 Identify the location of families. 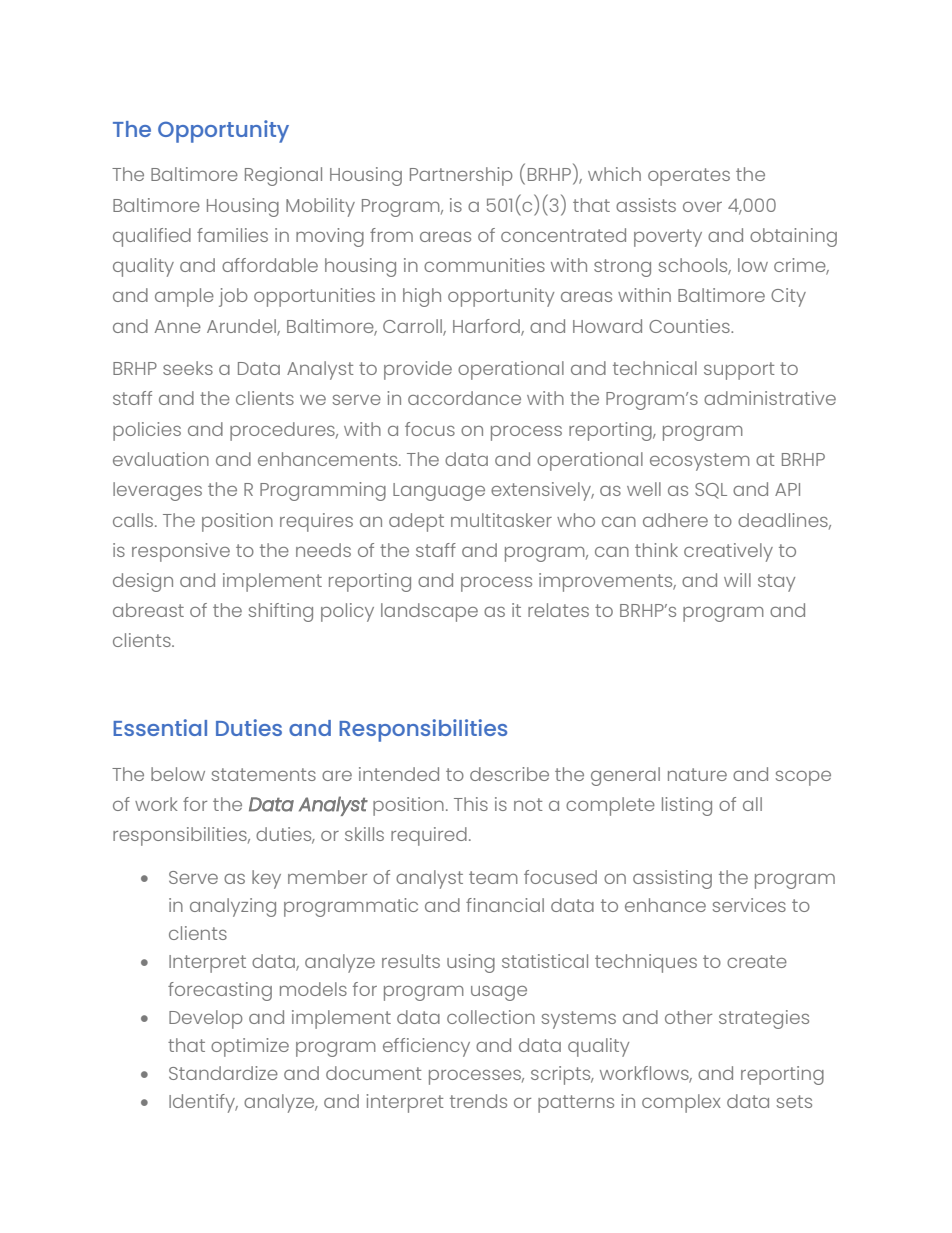
(232, 235).
